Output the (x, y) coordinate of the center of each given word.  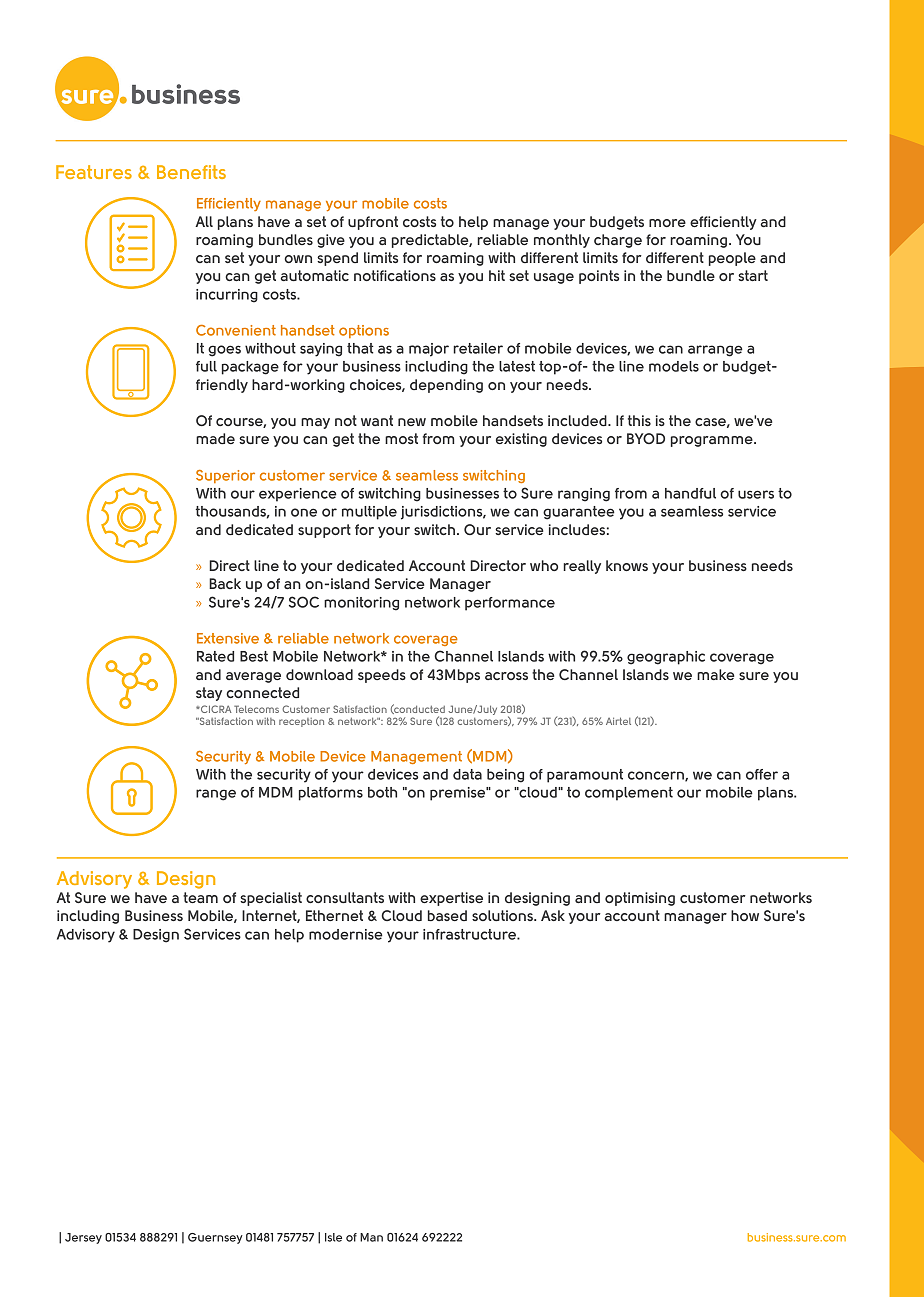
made (215, 438)
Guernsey (215, 1238)
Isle (333, 1237)
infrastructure (470, 934)
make (715, 674)
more (667, 223)
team (200, 897)
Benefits (191, 172)
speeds (382, 676)
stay (209, 694)
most (401, 438)
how (745, 915)
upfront (373, 223)
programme (713, 441)
